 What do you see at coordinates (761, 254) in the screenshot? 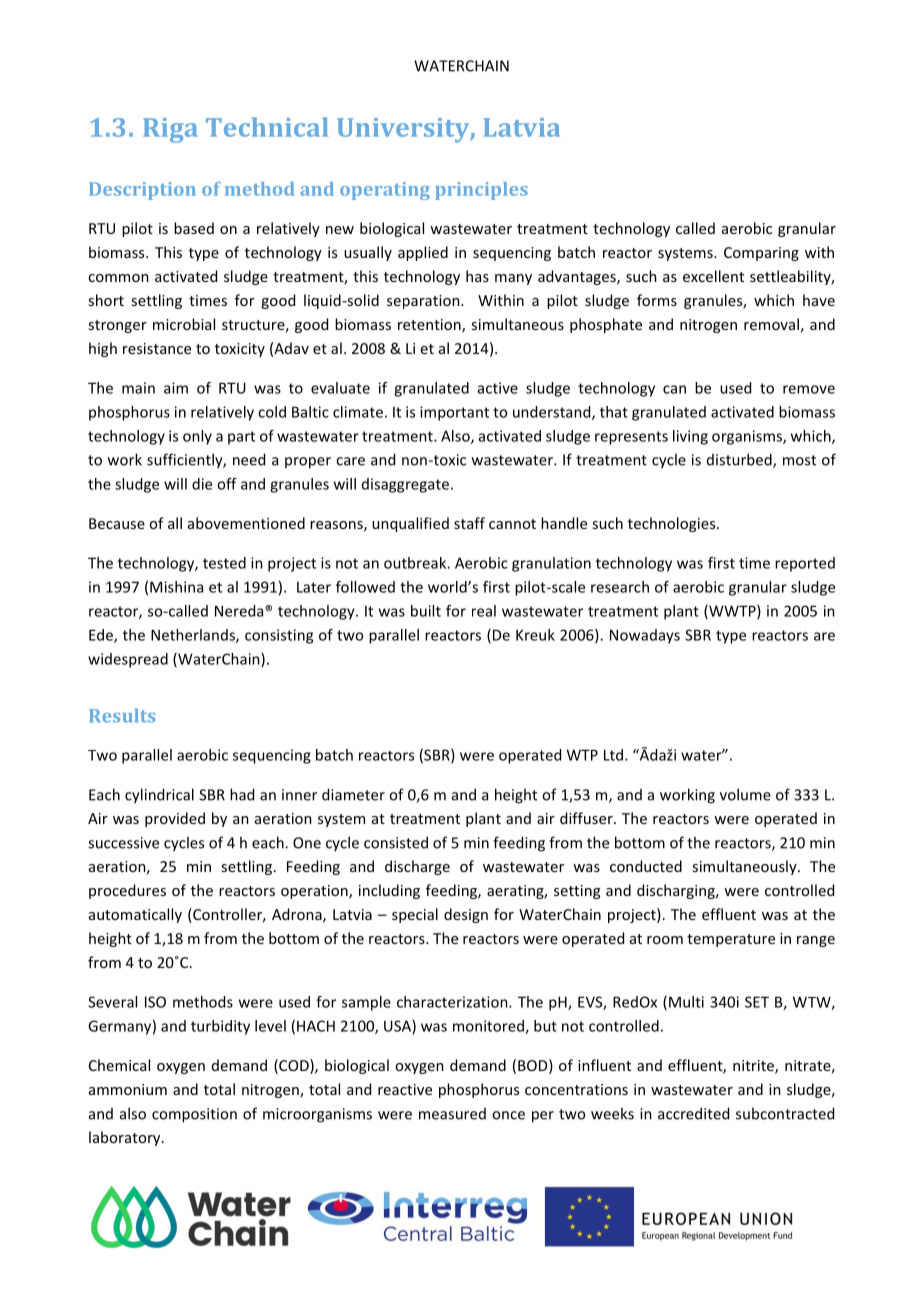
I see `Comparing` at bounding box center [761, 254].
